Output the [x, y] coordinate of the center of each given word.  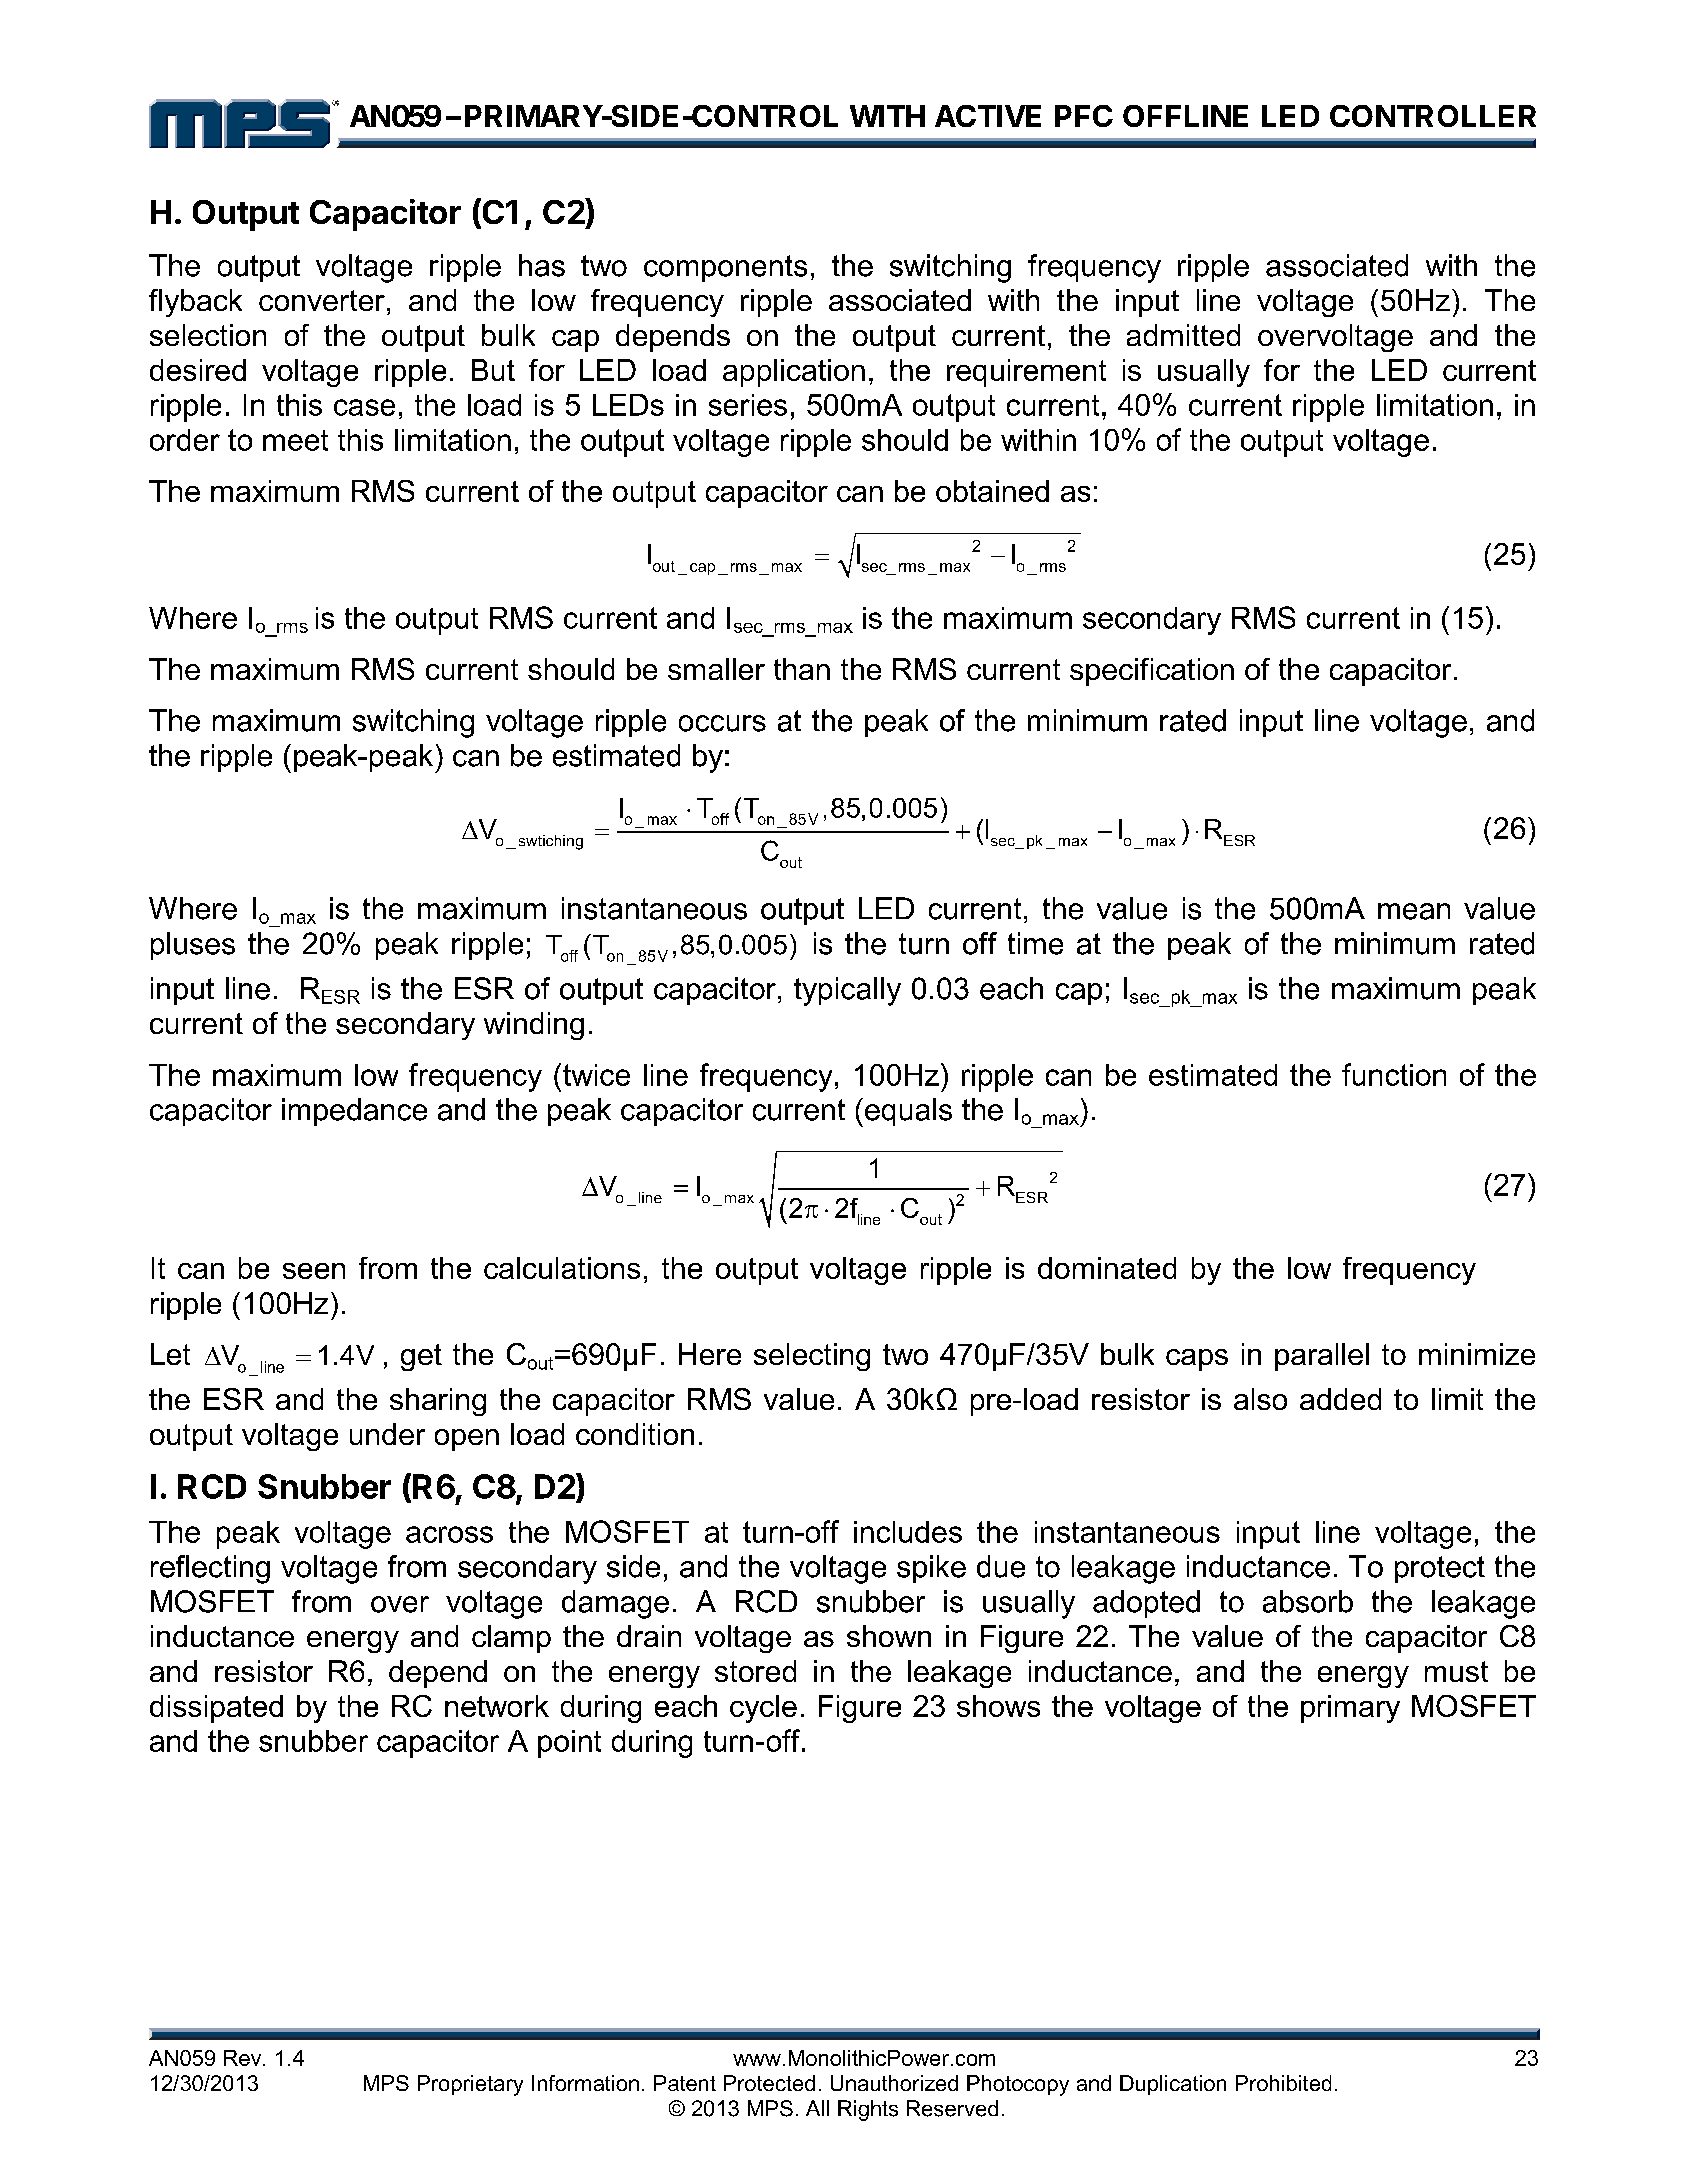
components [725, 268]
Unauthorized [894, 2083]
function [1394, 1074]
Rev [244, 2058]
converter [322, 300]
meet [295, 440]
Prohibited [1283, 2083]
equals [908, 1112]
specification [1152, 672]
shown [889, 1636]
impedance [354, 1112]
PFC [1084, 116]
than [802, 669]
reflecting [210, 1569]
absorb [1308, 1601]
